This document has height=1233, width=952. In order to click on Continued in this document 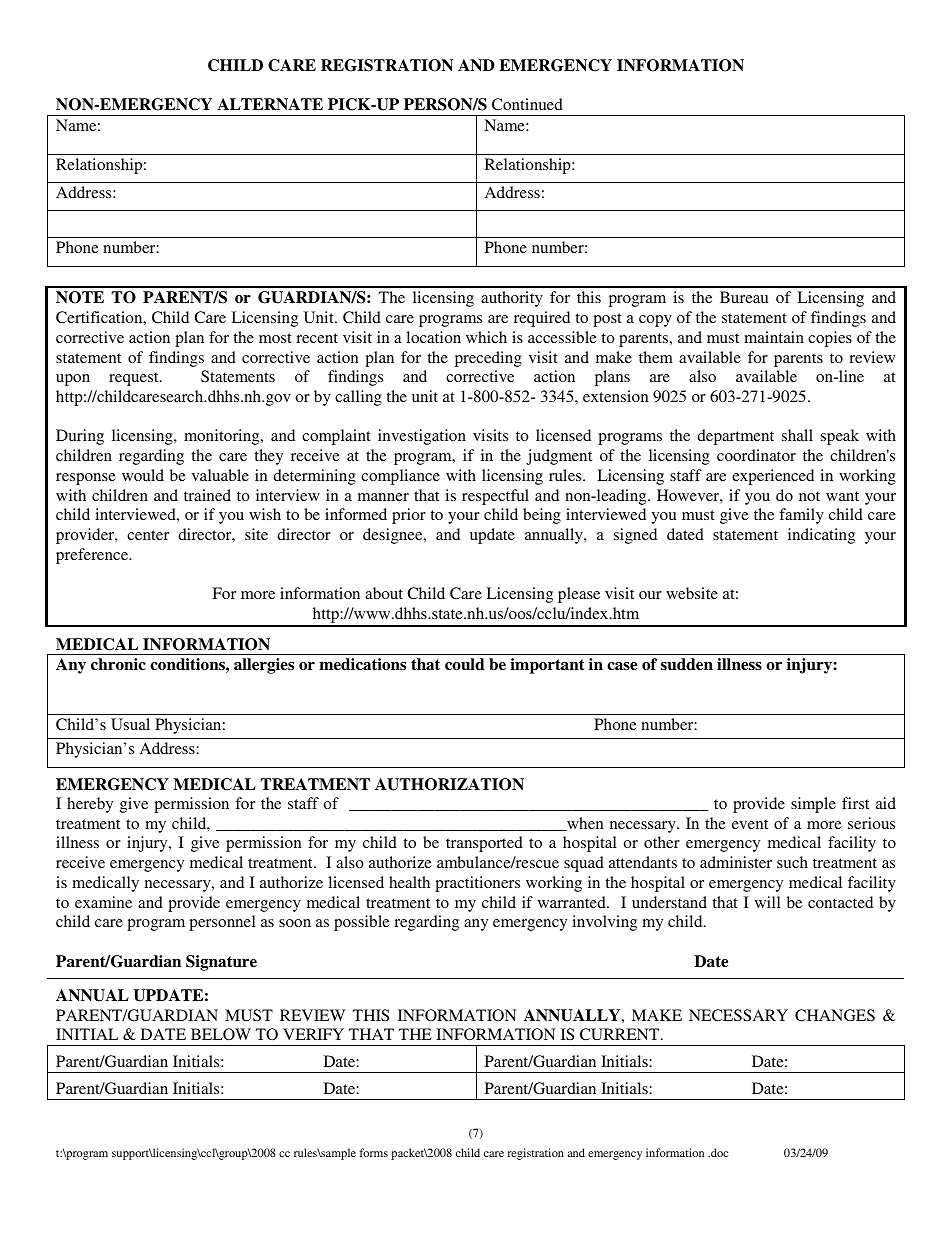, I will do `click(527, 104)`.
